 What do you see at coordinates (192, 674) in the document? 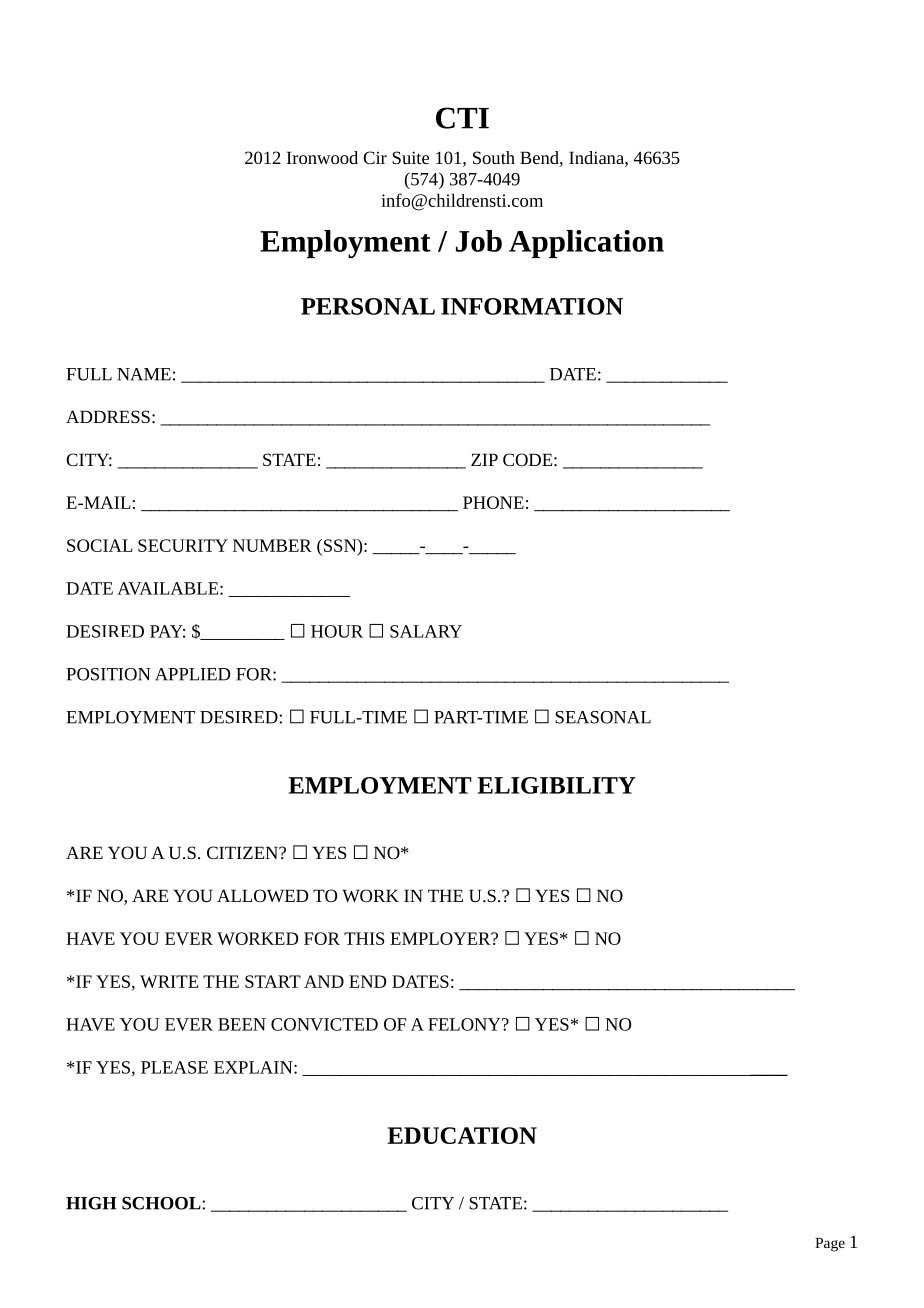
I see `APPLIED` at bounding box center [192, 674].
